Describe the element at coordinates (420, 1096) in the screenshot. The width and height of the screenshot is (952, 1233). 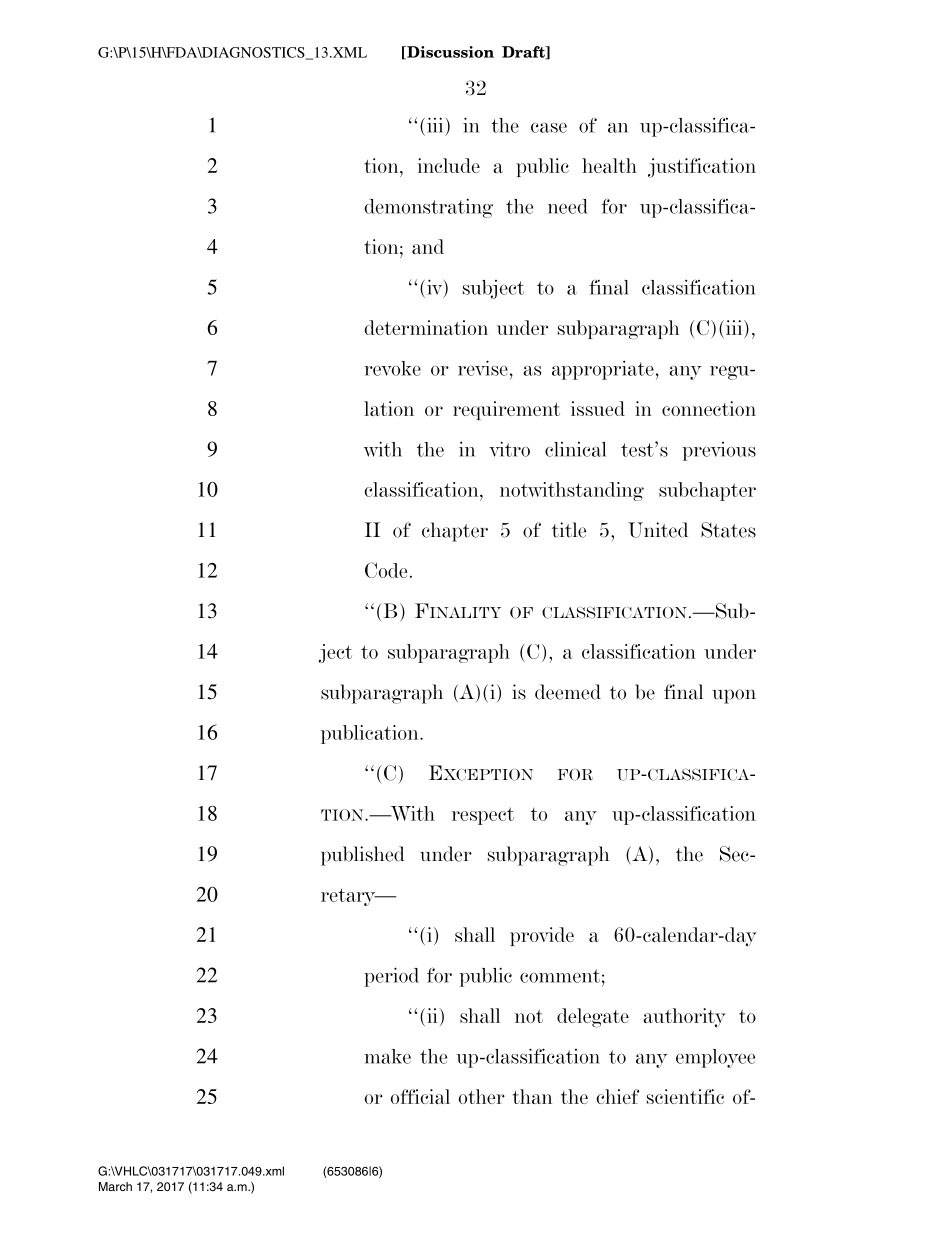
I see `official` at that location.
